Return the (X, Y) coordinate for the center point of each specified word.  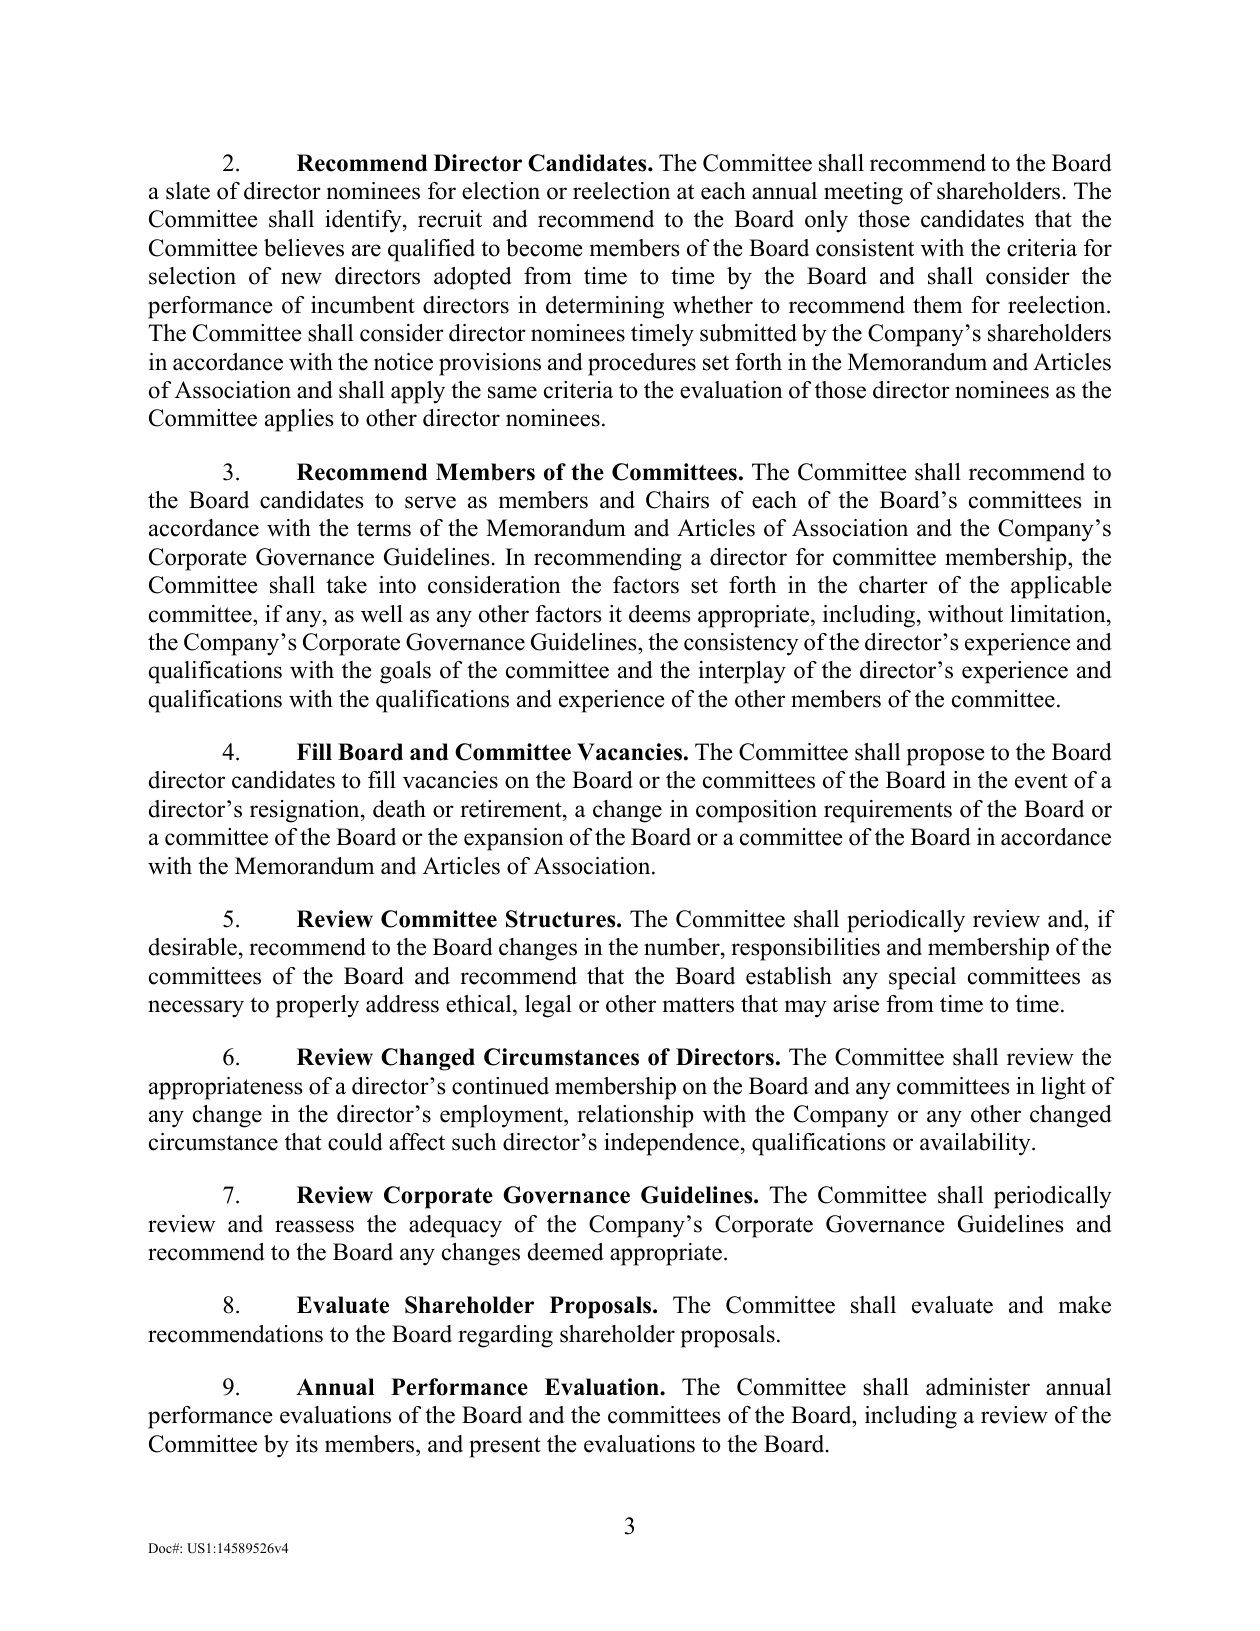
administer (978, 1387)
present (505, 1447)
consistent (865, 248)
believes (304, 248)
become (544, 248)
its (307, 1444)
